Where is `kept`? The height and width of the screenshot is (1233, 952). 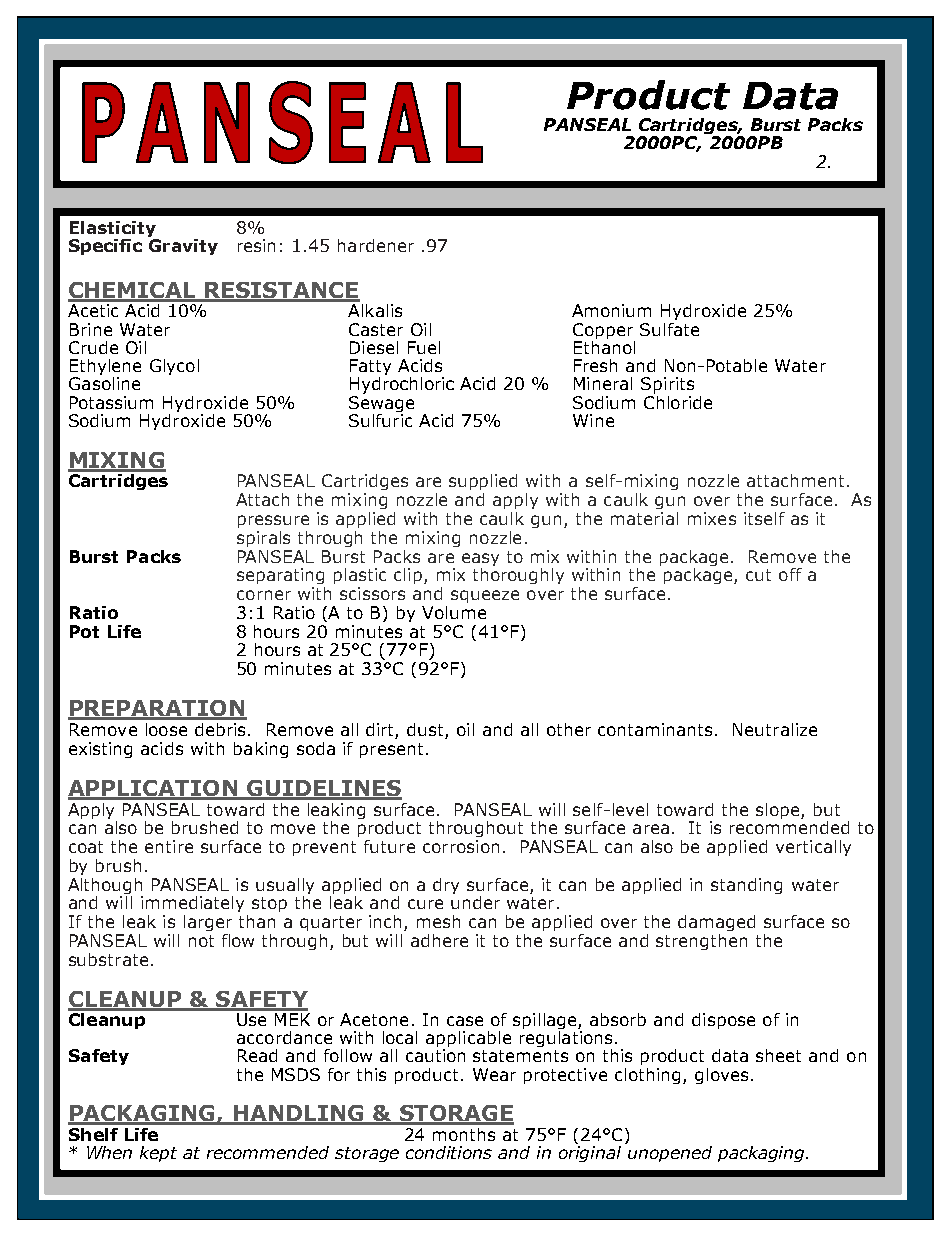
kept is located at coordinates (158, 1154).
